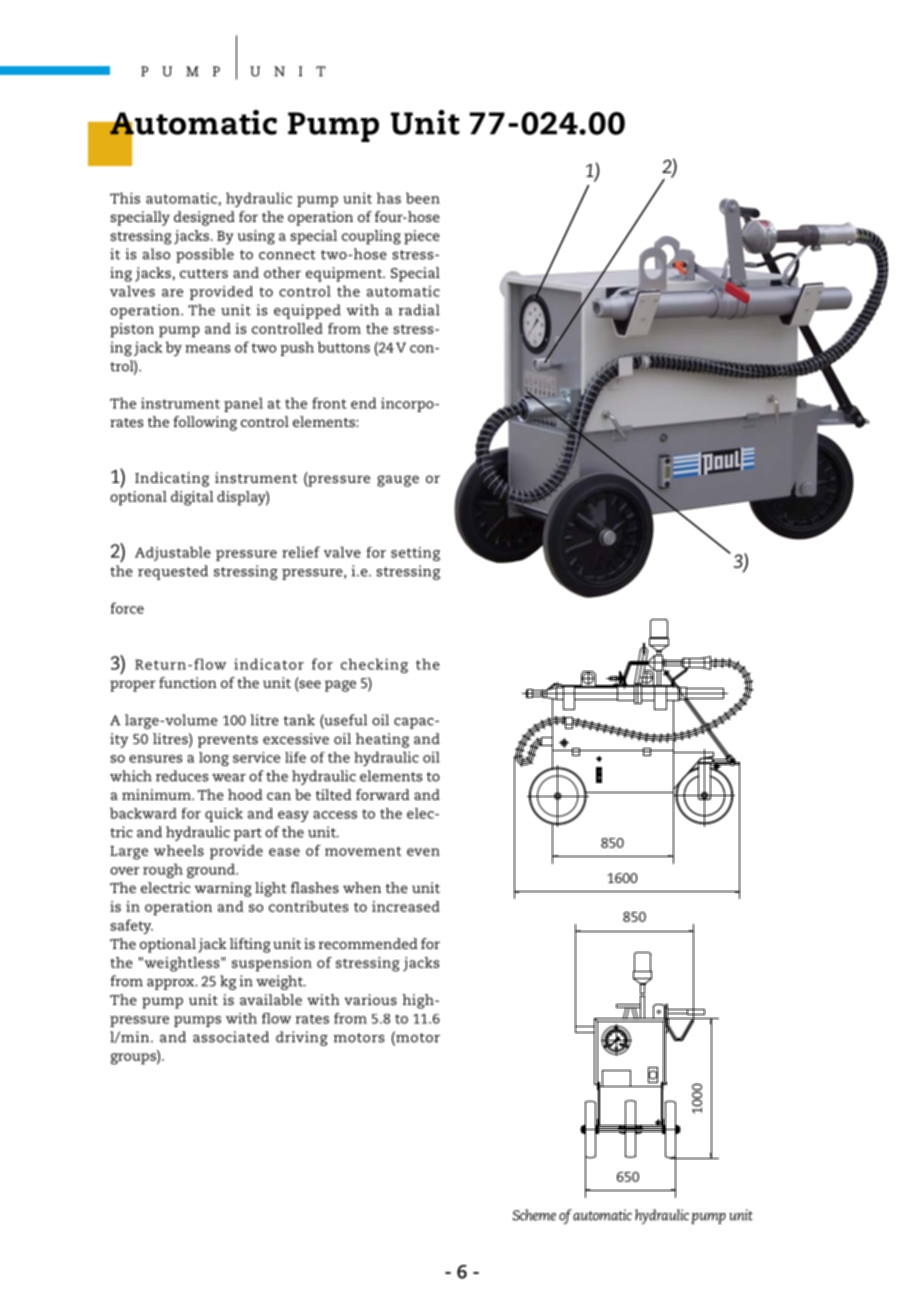 The image size is (924, 1308). What do you see at coordinates (415, 554) in the screenshot?
I see `setting` at bounding box center [415, 554].
